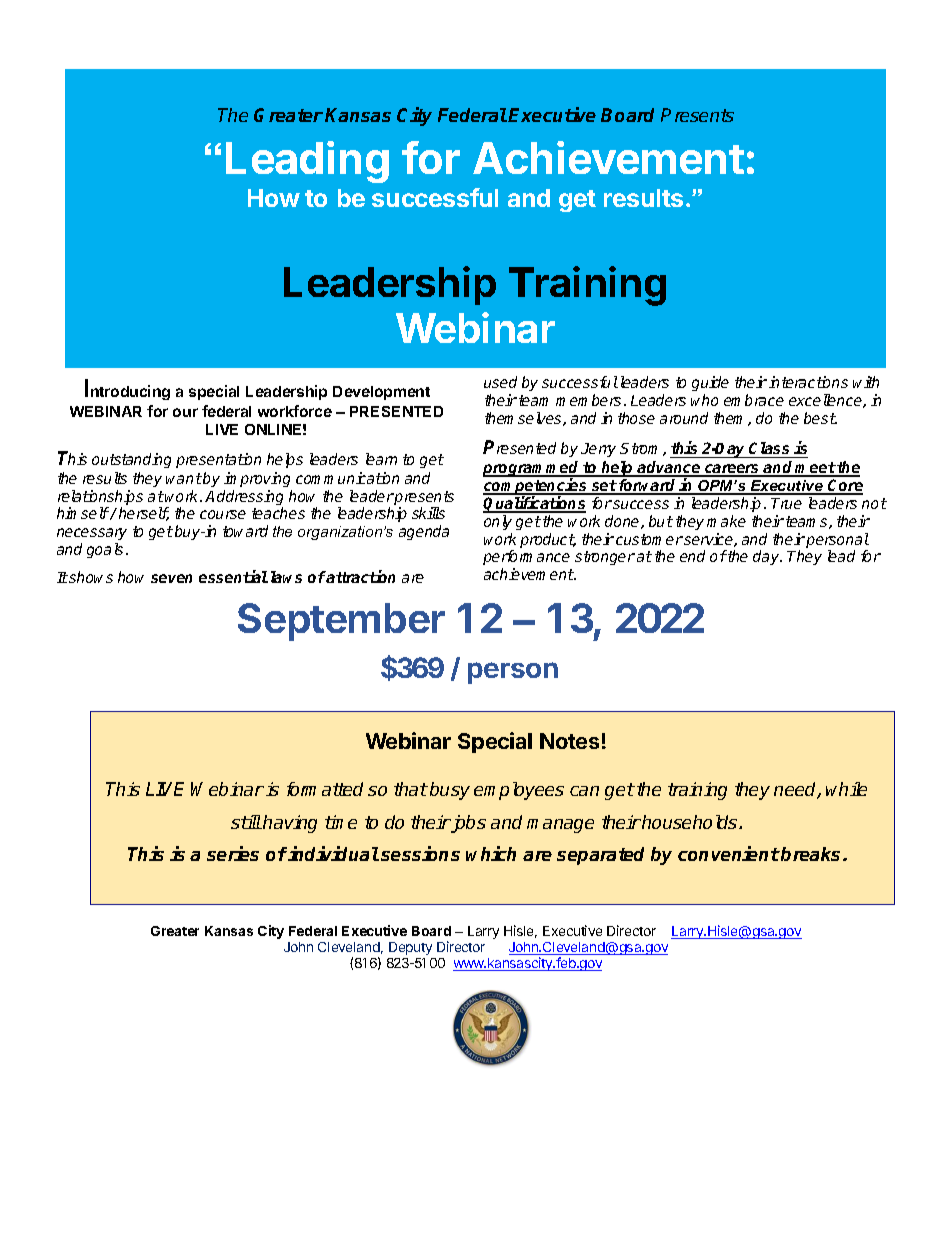 The height and width of the screenshot is (1233, 952). What do you see at coordinates (223, 514) in the screenshot?
I see `course` at bounding box center [223, 514].
